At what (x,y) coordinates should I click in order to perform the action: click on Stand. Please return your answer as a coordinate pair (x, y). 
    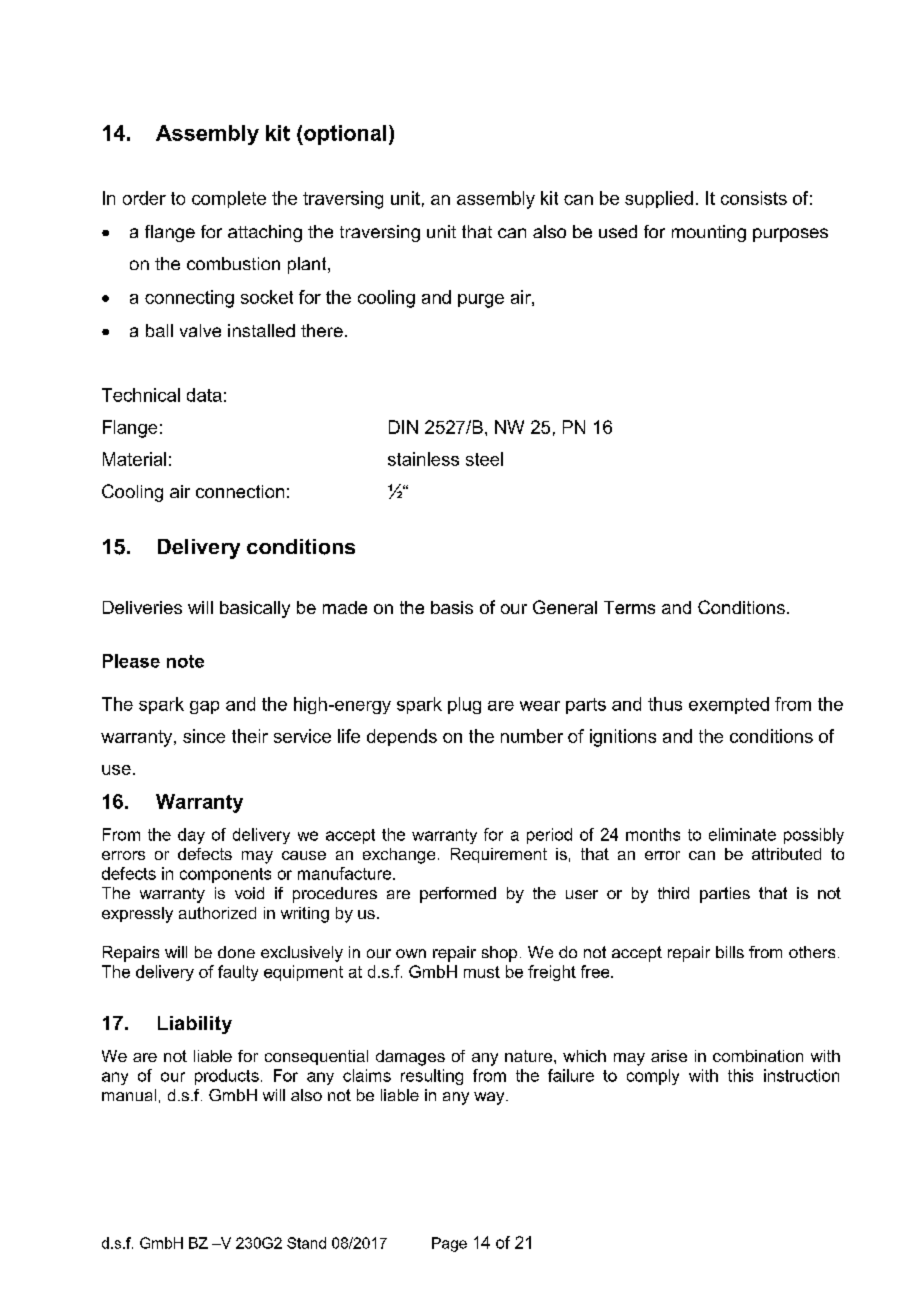
    Looking at the image, I should click on (306, 1243).
